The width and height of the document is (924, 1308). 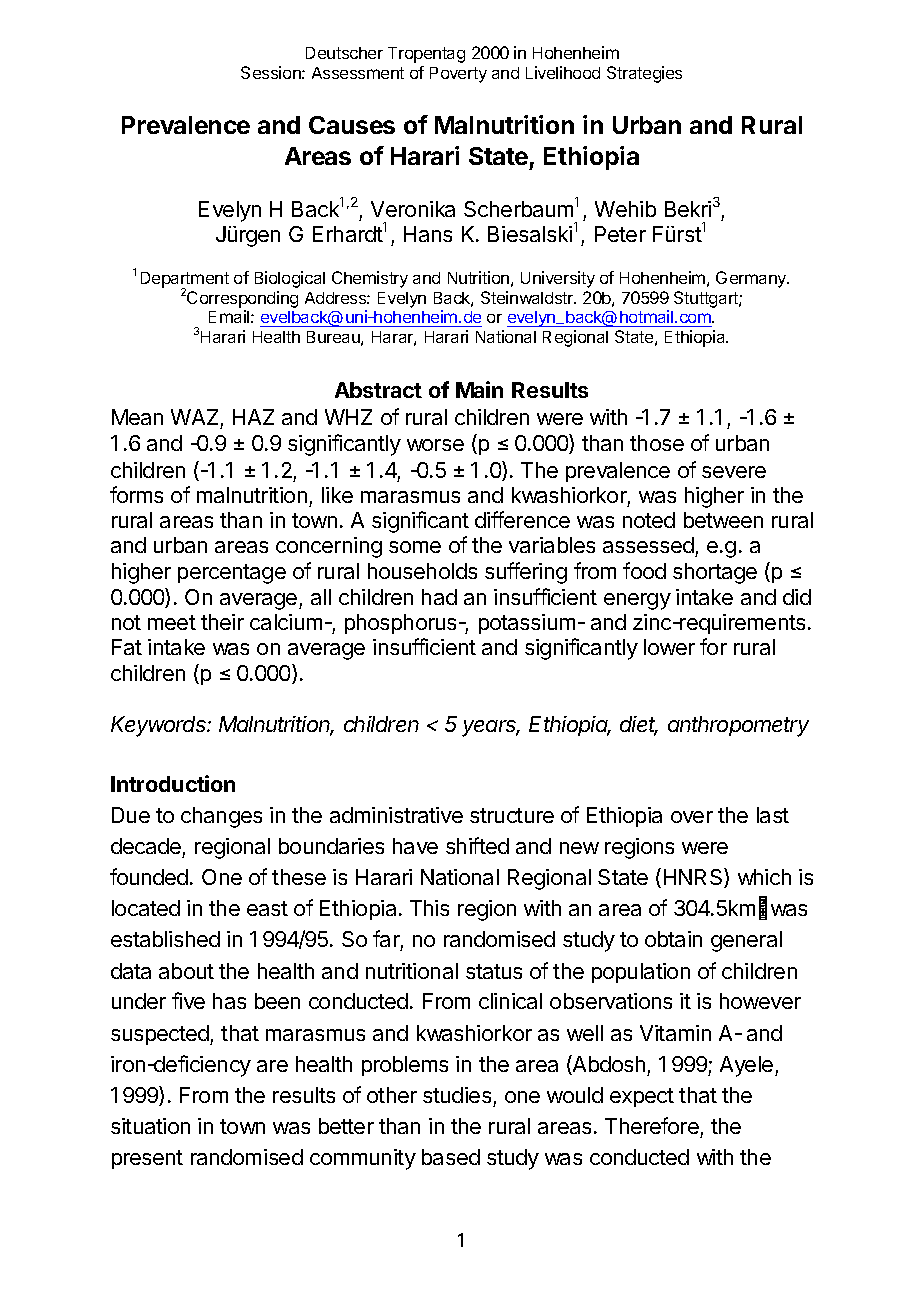 I want to click on Livelihood, so click(x=563, y=72).
